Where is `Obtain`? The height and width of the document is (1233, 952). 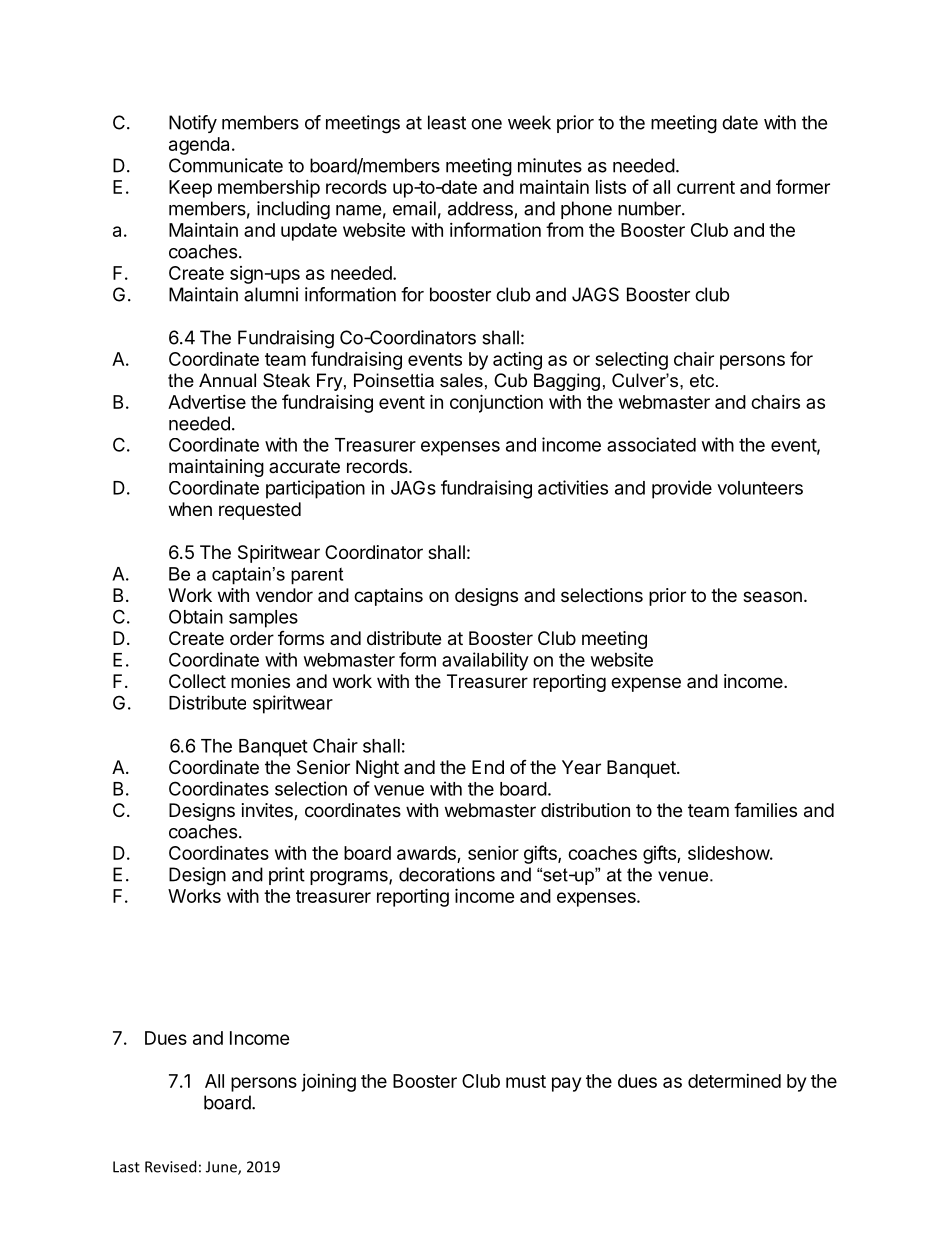 Obtain is located at coordinates (196, 616).
